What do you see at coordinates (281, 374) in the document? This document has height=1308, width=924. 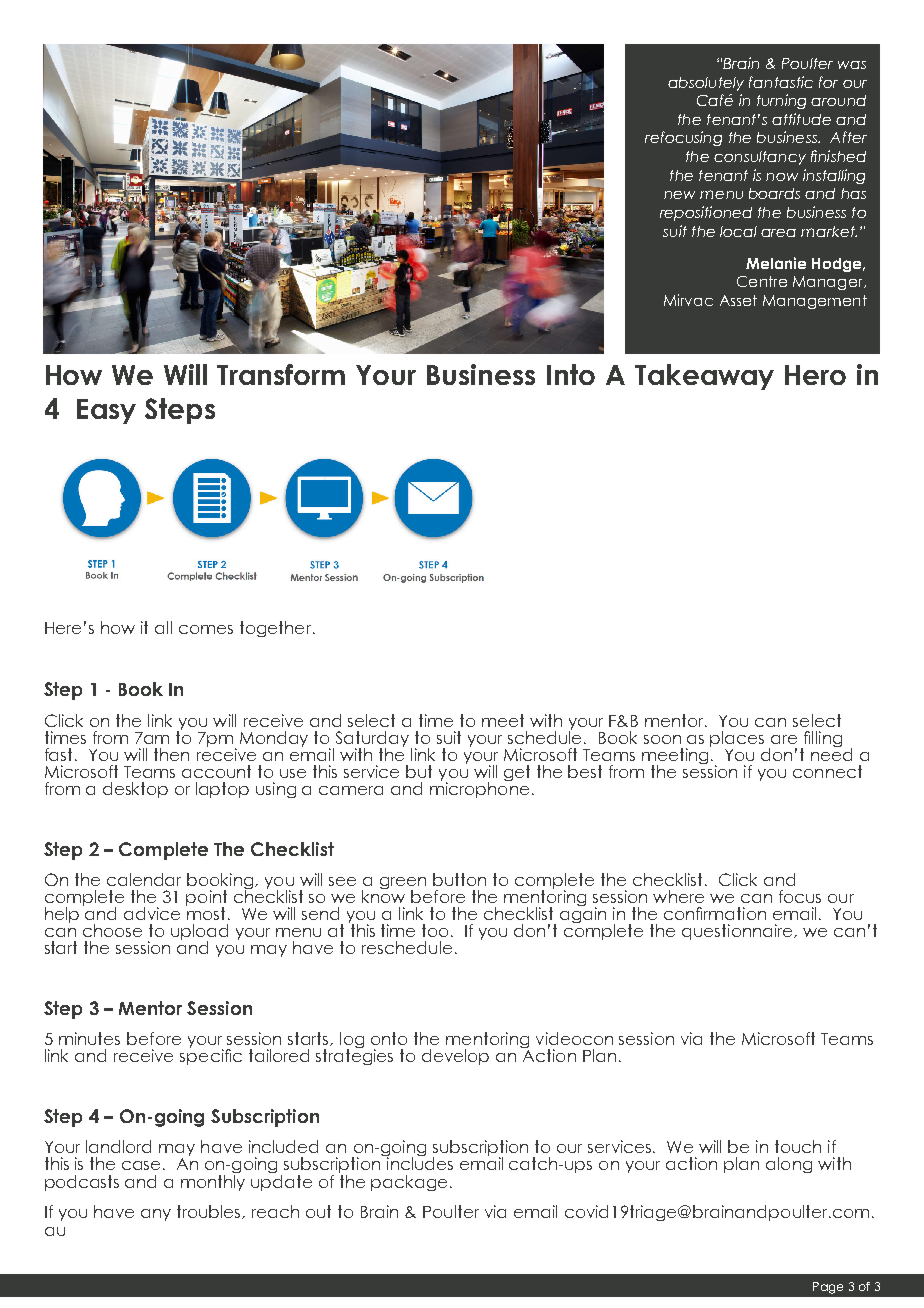 I see `Transform` at bounding box center [281, 374].
